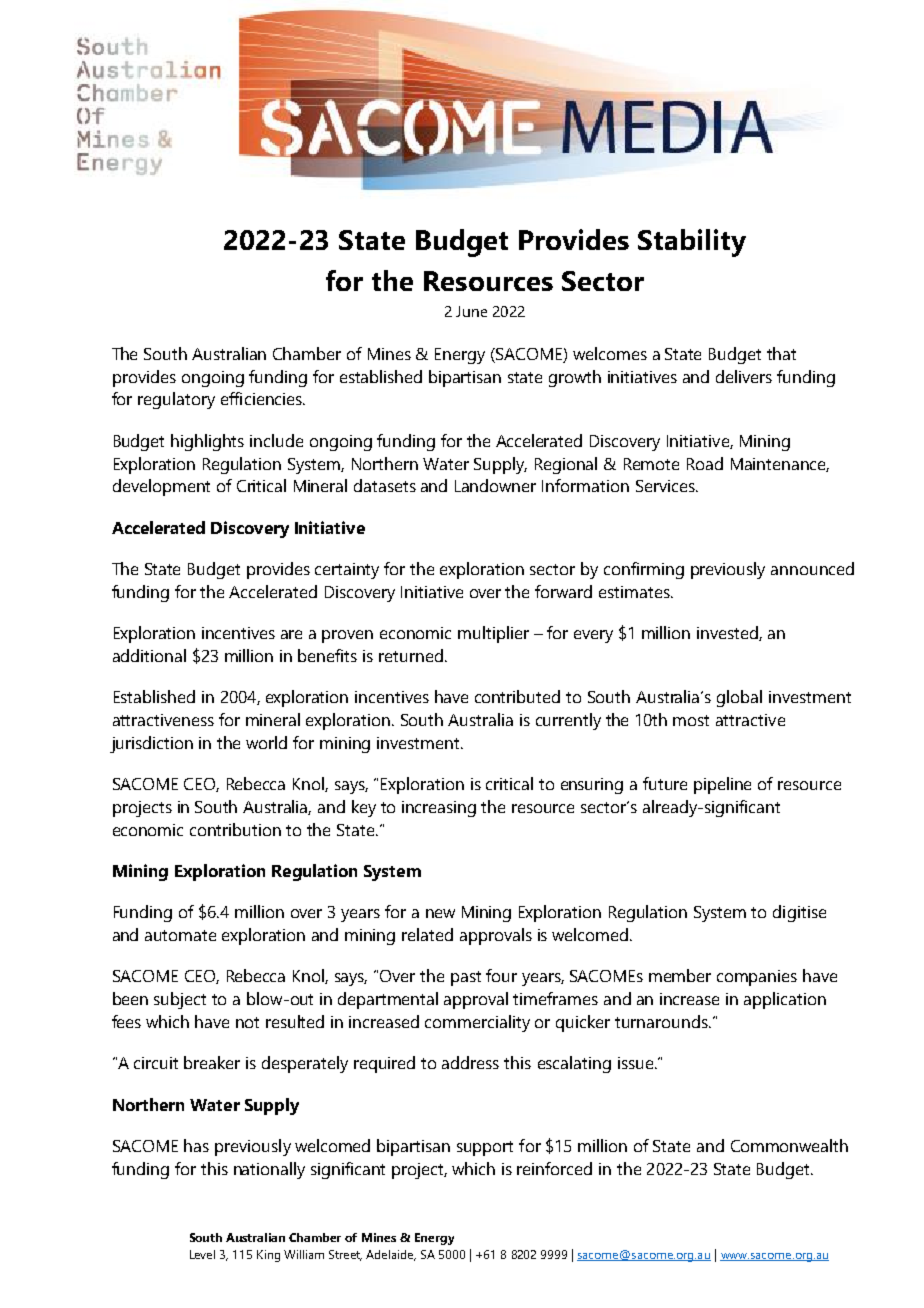 The image size is (924, 1308). Describe the element at coordinates (471, 311) in the document. I see `June` at that location.
